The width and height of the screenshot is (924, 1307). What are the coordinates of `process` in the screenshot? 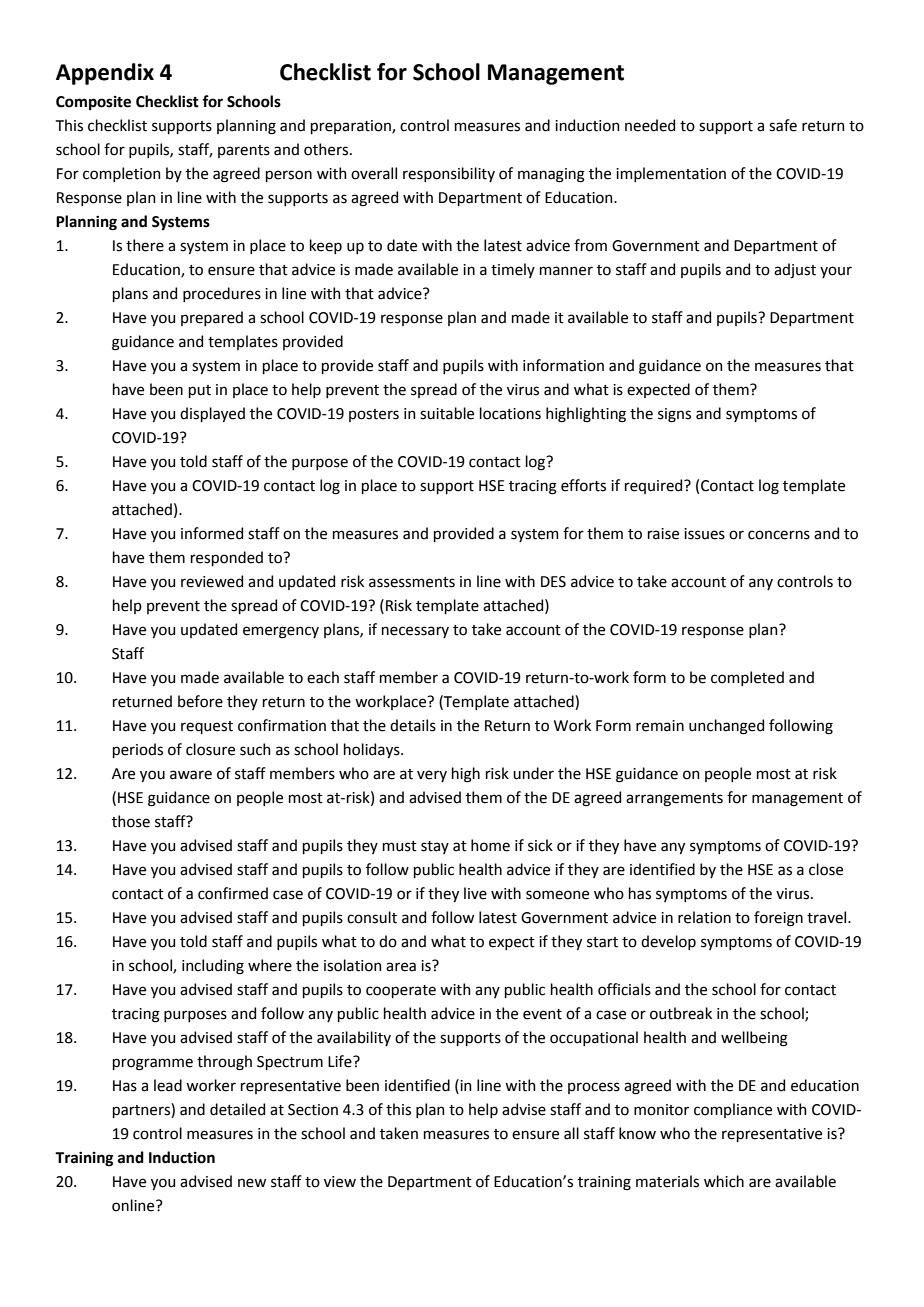 It's located at (594, 1088).
